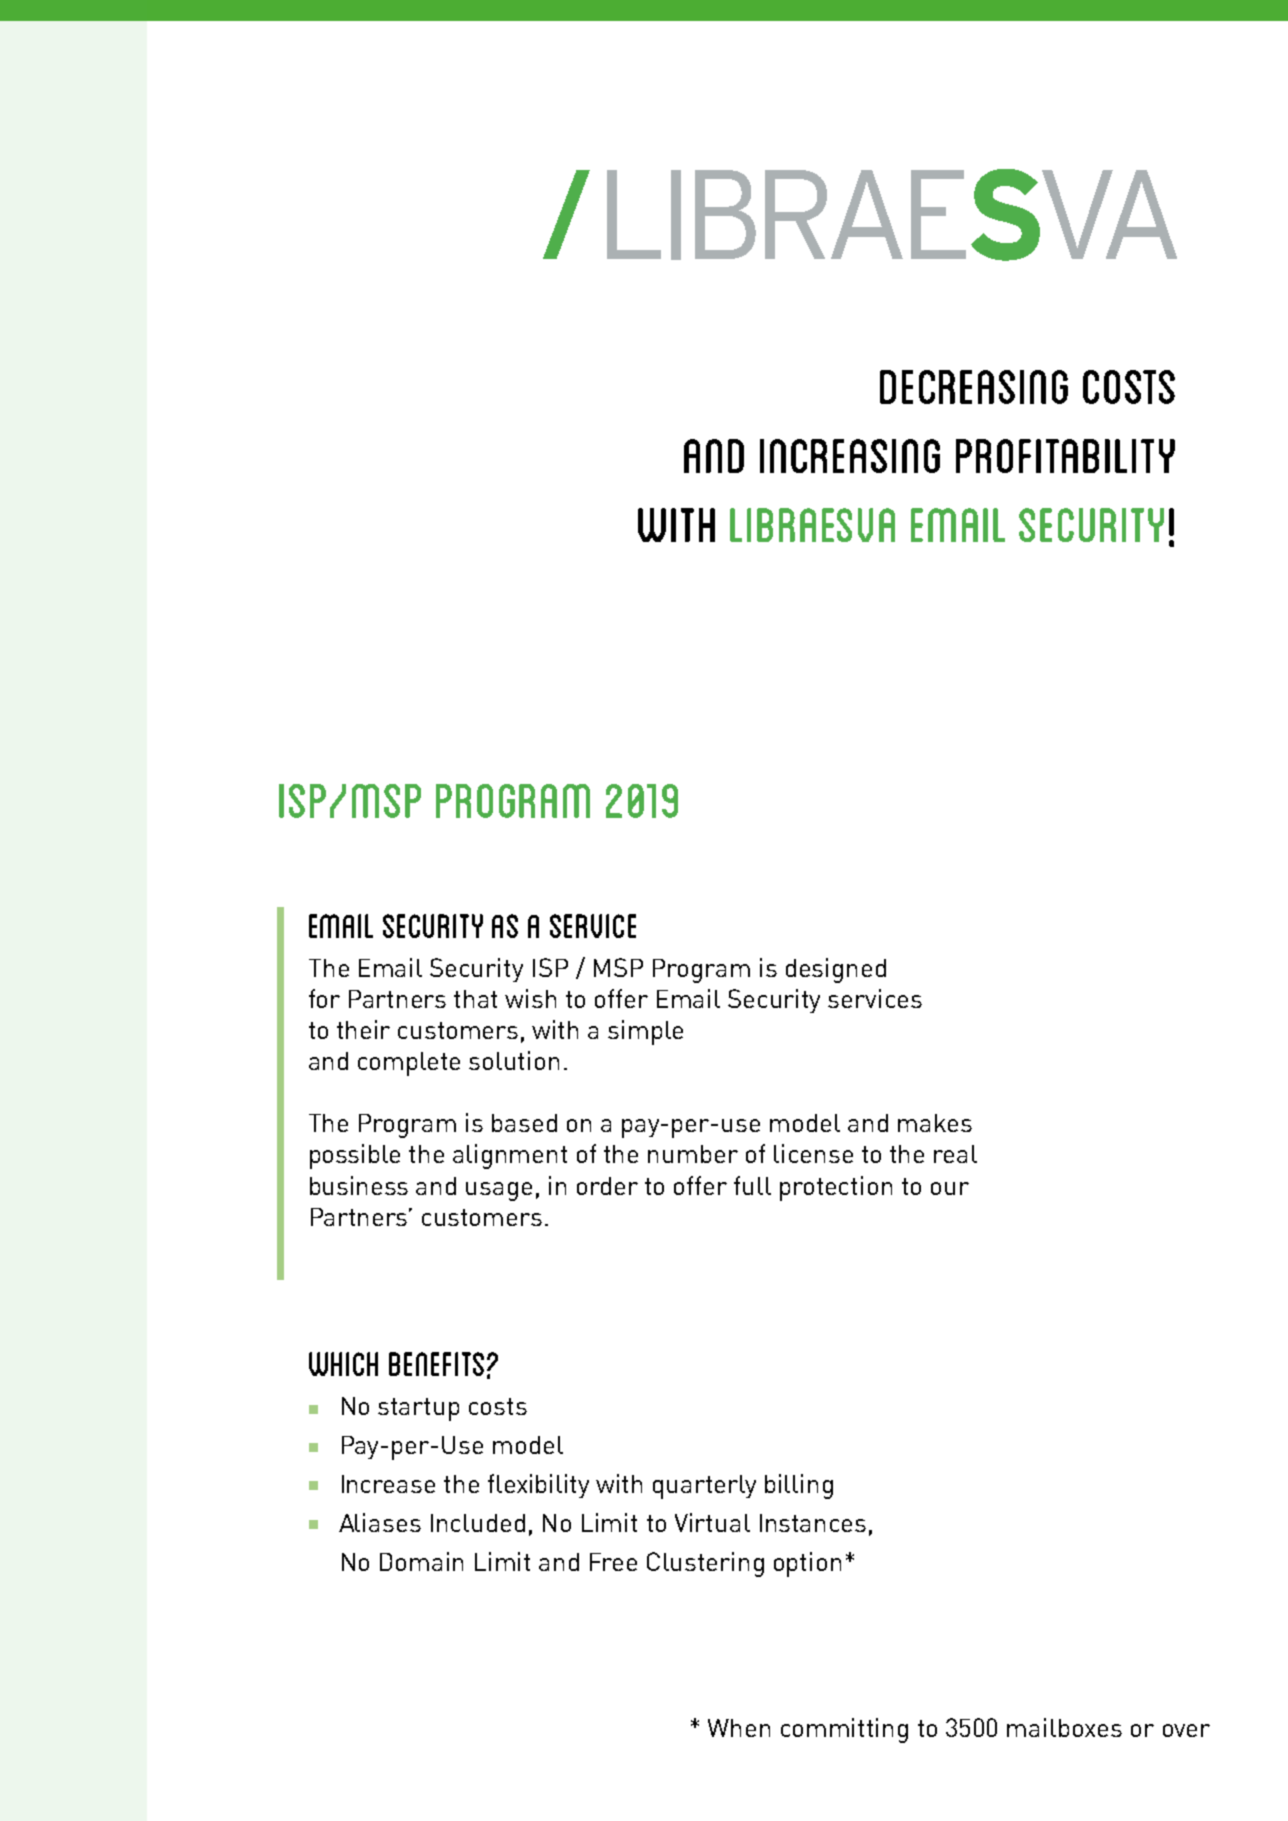 The width and height of the image is (1288, 1821). I want to click on makes, so click(935, 1123).
